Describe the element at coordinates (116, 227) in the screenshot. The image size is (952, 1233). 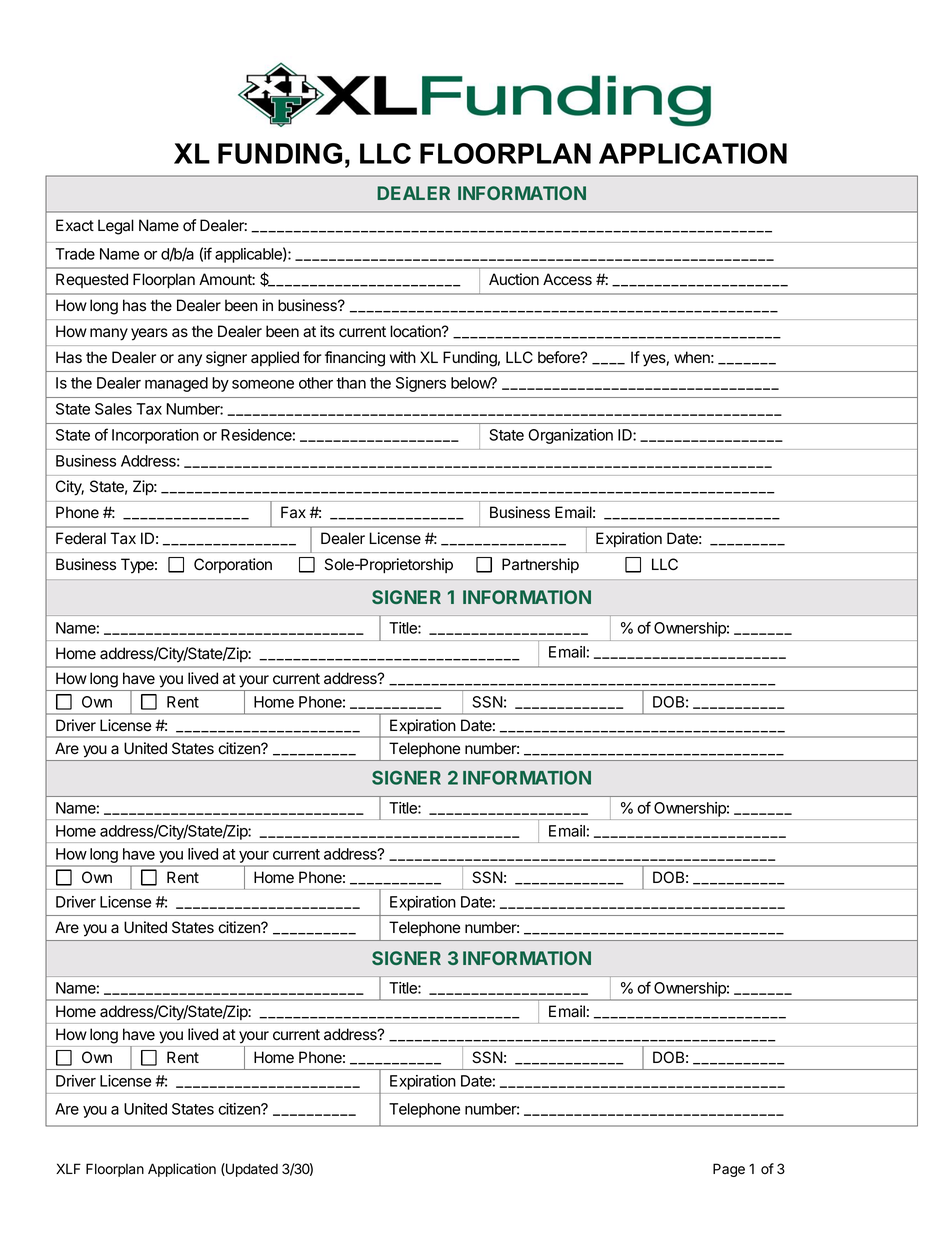
I see `Legal` at that location.
